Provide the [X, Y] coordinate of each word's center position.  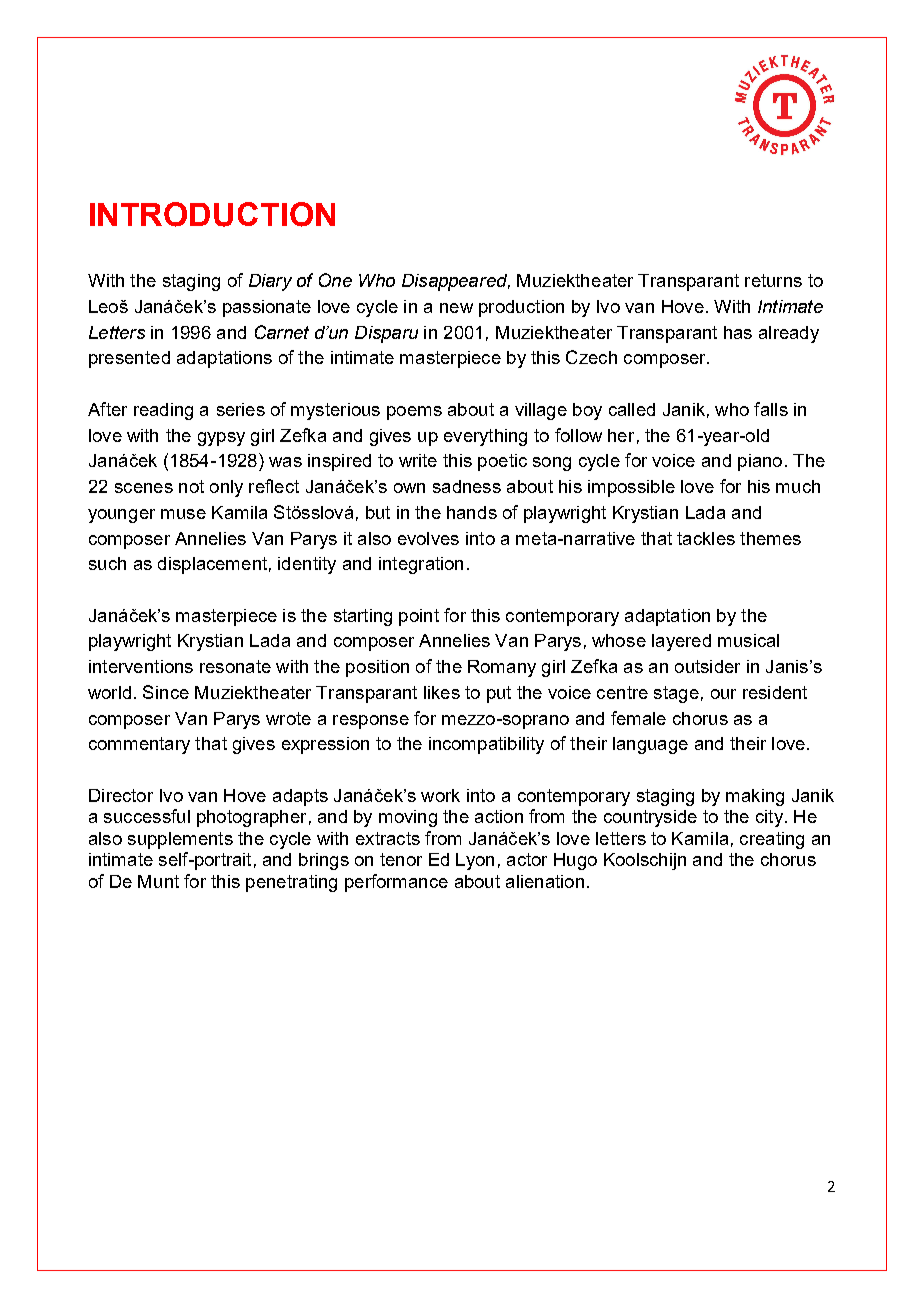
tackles [706, 538]
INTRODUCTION [212, 214]
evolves [428, 538]
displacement [212, 565]
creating [772, 840]
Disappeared [456, 282]
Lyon [475, 861]
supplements [180, 840]
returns [773, 280]
